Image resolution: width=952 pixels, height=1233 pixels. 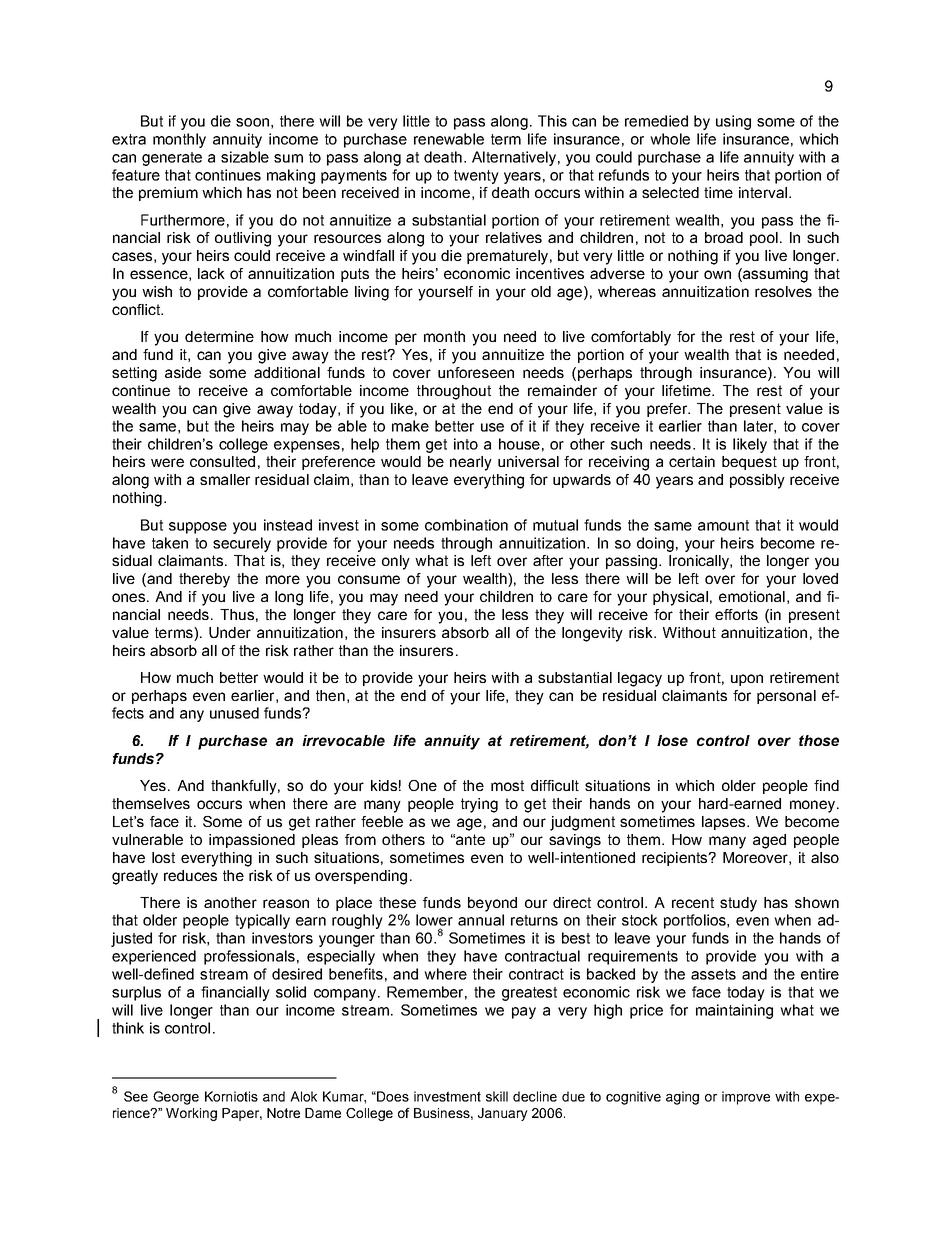 What do you see at coordinates (749, 463) in the screenshot?
I see `bequest` at bounding box center [749, 463].
